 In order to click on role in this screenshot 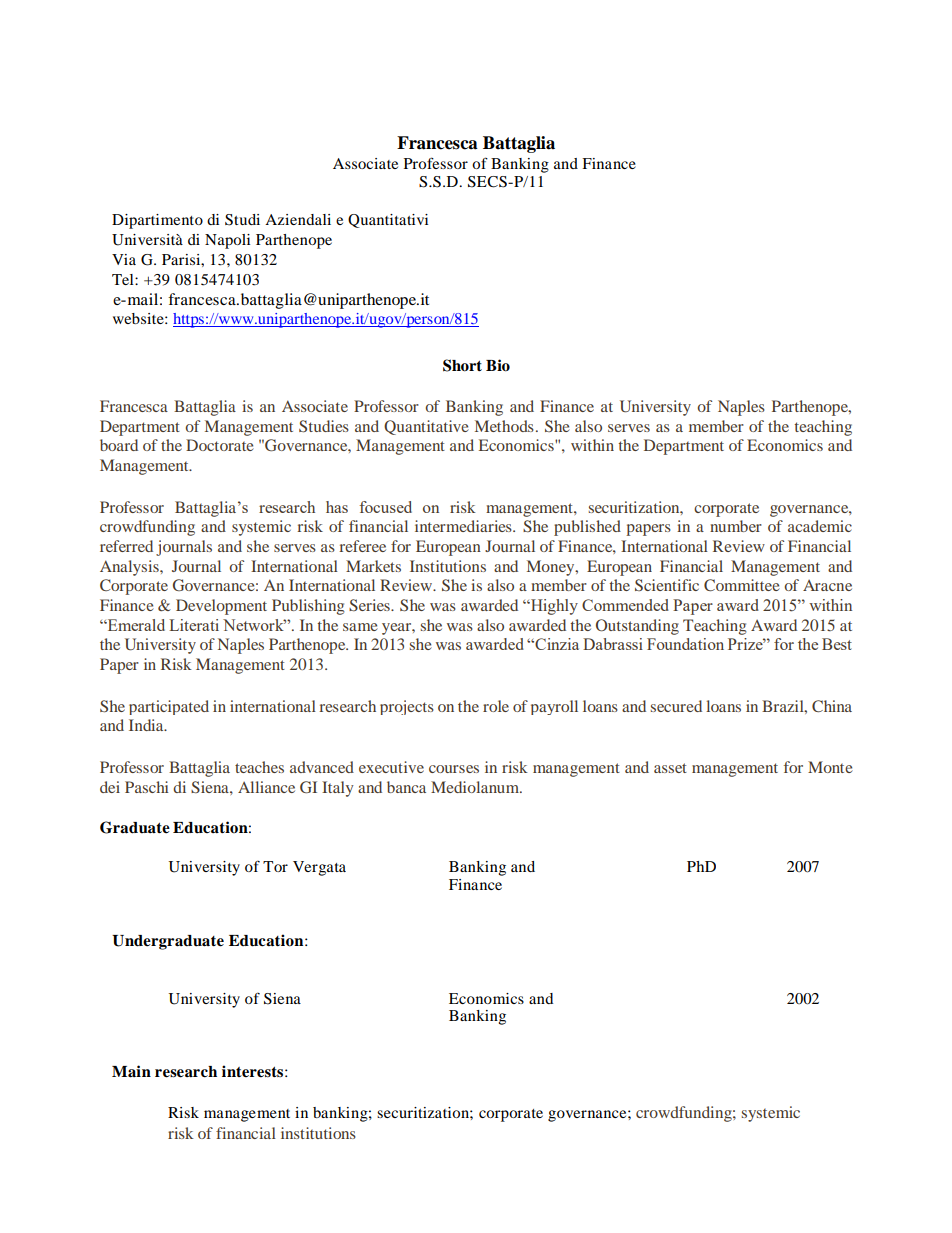, I will do `click(496, 706)`.
